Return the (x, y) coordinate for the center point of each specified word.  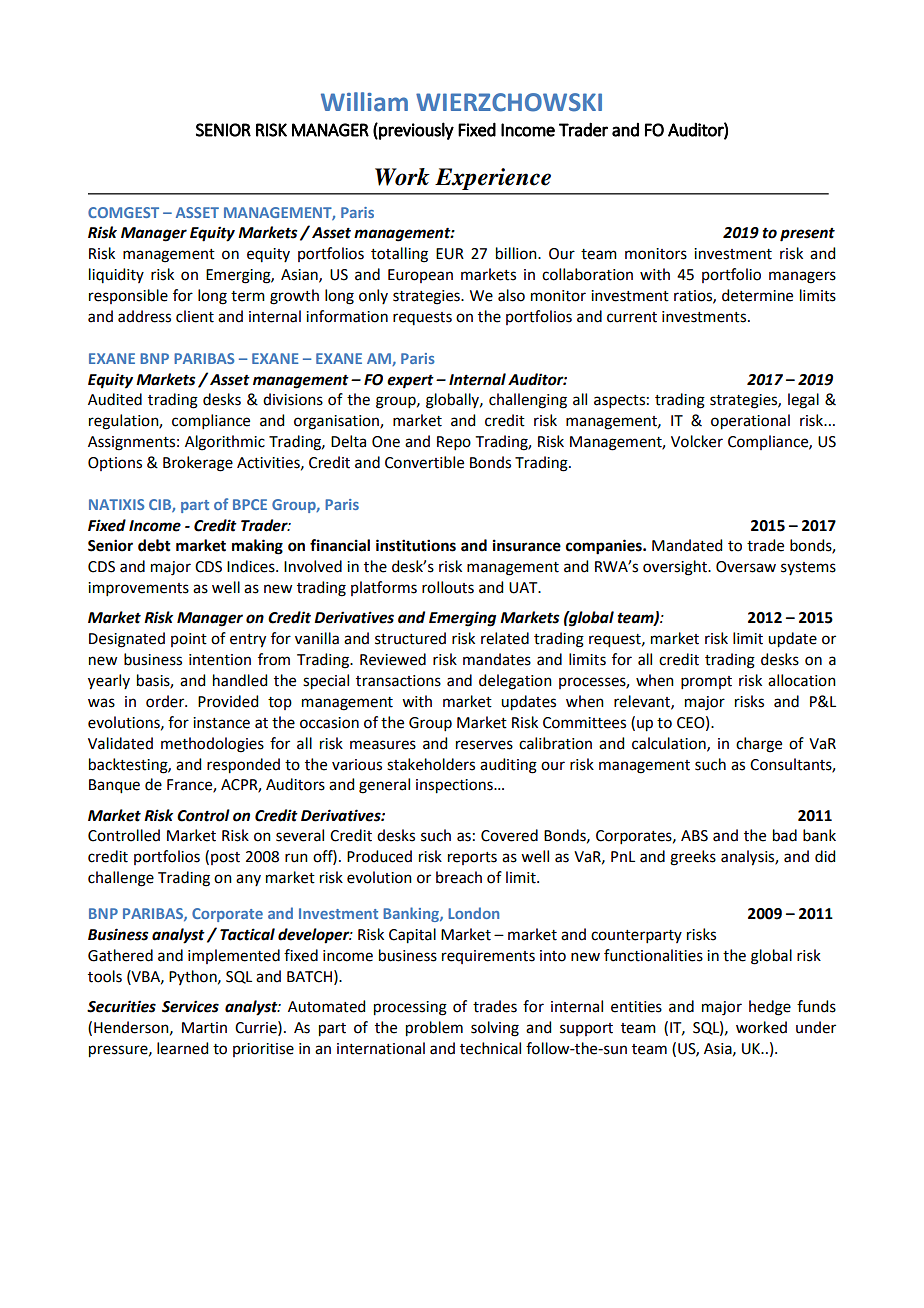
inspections (455, 786)
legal (803, 401)
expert (410, 382)
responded (243, 766)
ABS (694, 836)
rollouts (448, 587)
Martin (204, 1028)
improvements (138, 589)
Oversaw (746, 567)
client (195, 316)
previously (415, 131)
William (364, 102)
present (807, 235)
